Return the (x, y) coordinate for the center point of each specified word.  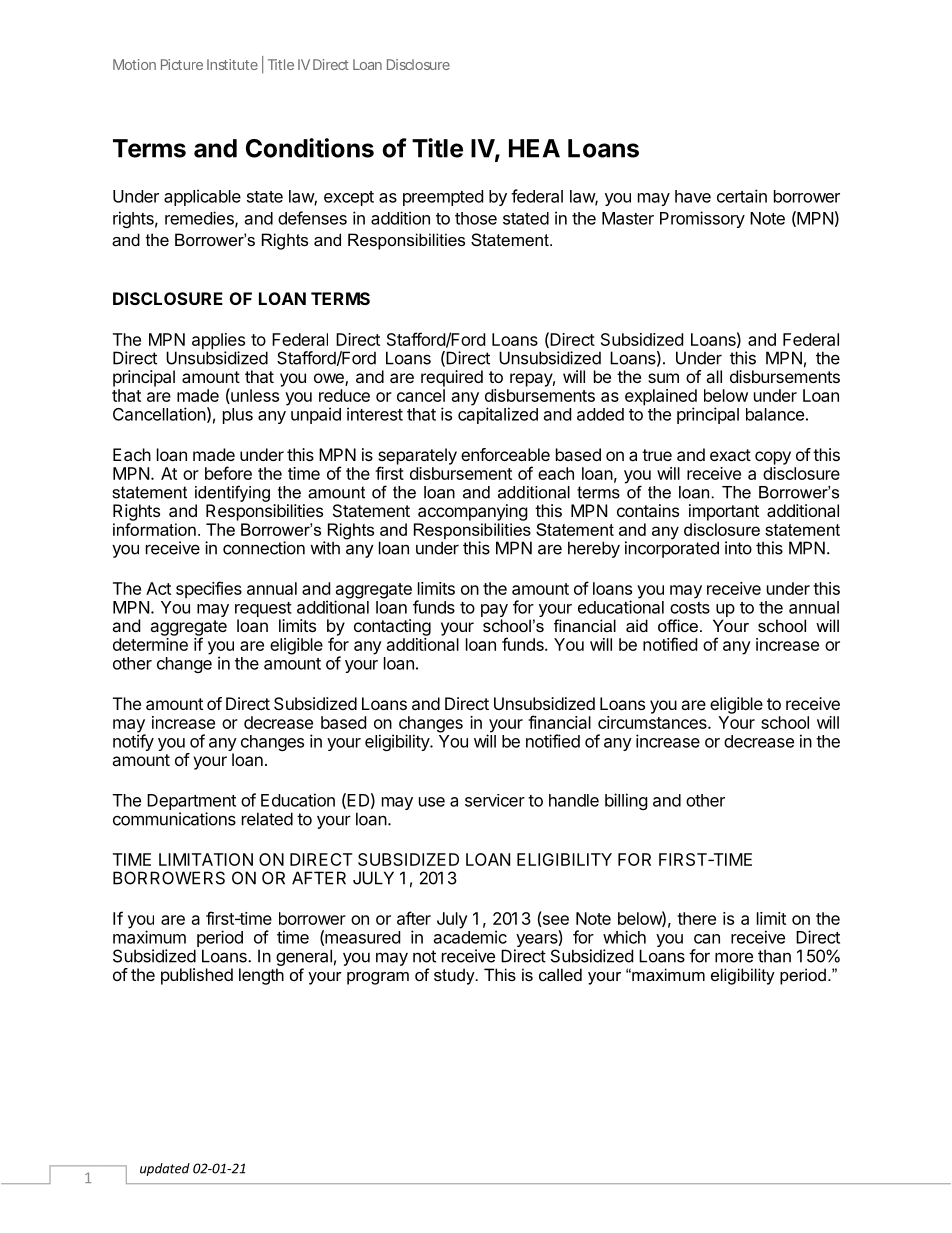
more (734, 957)
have (693, 196)
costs (690, 608)
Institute (232, 64)
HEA (534, 148)
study (455, 976)
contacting (392, 627)
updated (165, 1169)
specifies (209, 590)
